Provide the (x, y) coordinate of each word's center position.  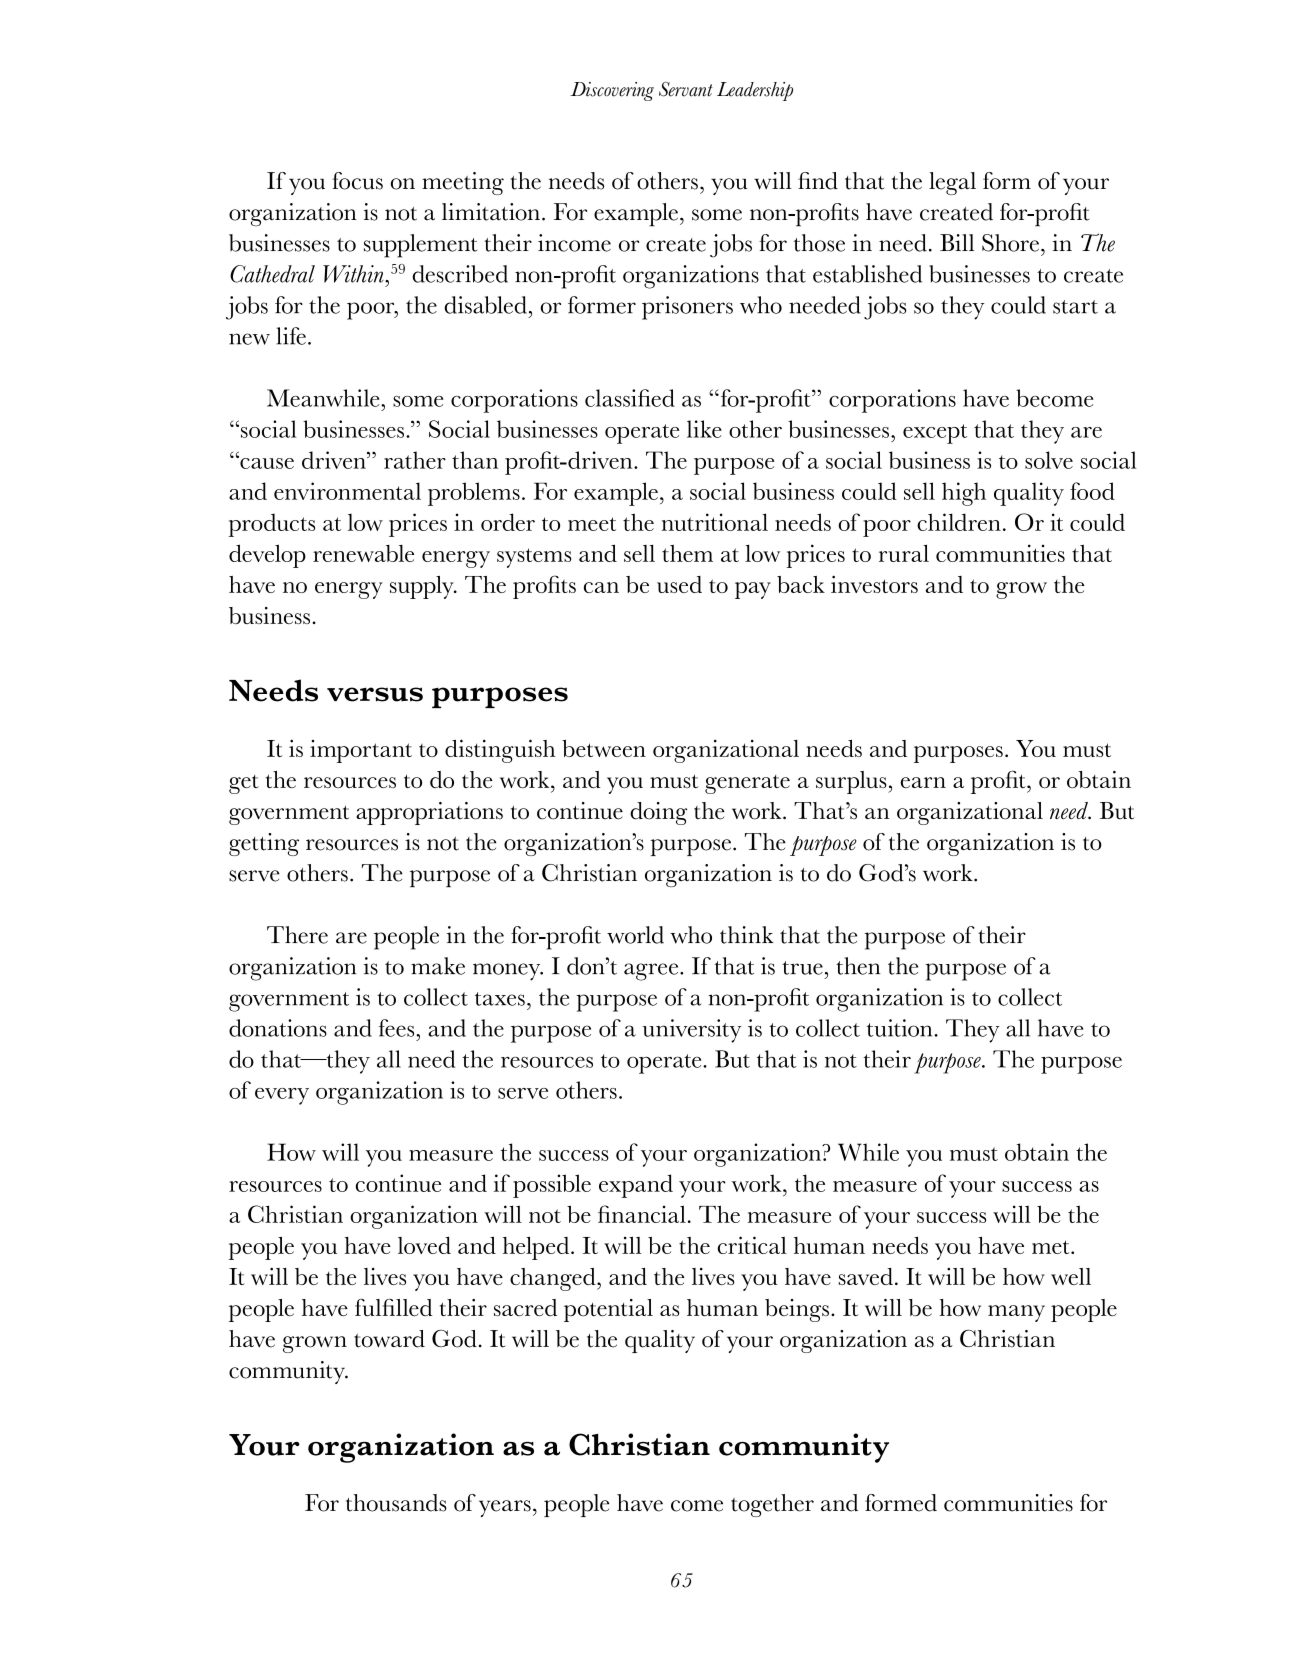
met (1052, 1247)
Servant (686, 89)
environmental (347, 491)
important (361, 751)
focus (357, 181)
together (772, 1505)
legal (952, 183)
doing (658, 813)
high (964, 494)
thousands (396, 1503)
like (704, 429)
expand (636, 1186)
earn (923, 782)
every (282, 1096)
